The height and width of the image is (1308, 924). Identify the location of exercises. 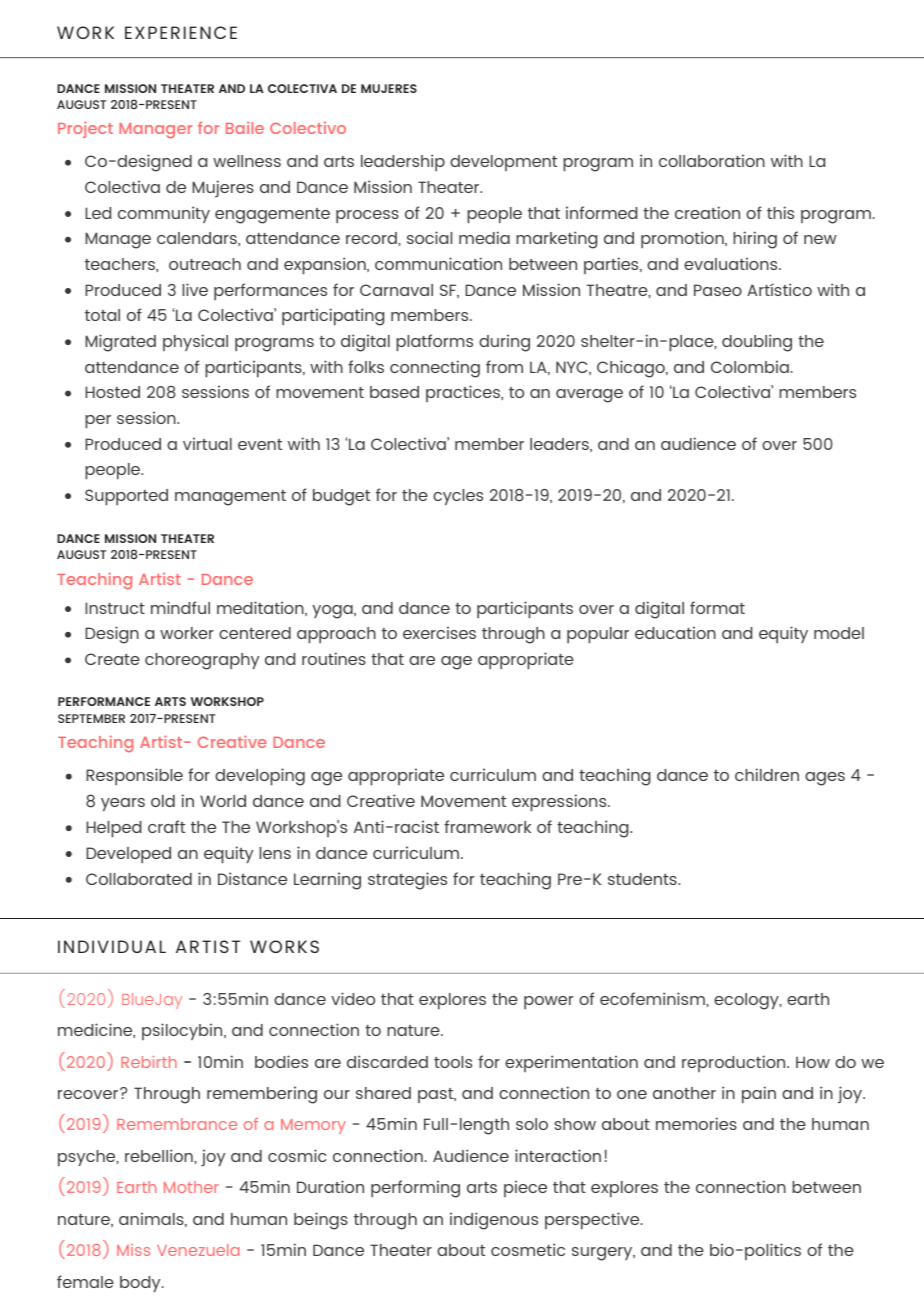
(439, 632).
